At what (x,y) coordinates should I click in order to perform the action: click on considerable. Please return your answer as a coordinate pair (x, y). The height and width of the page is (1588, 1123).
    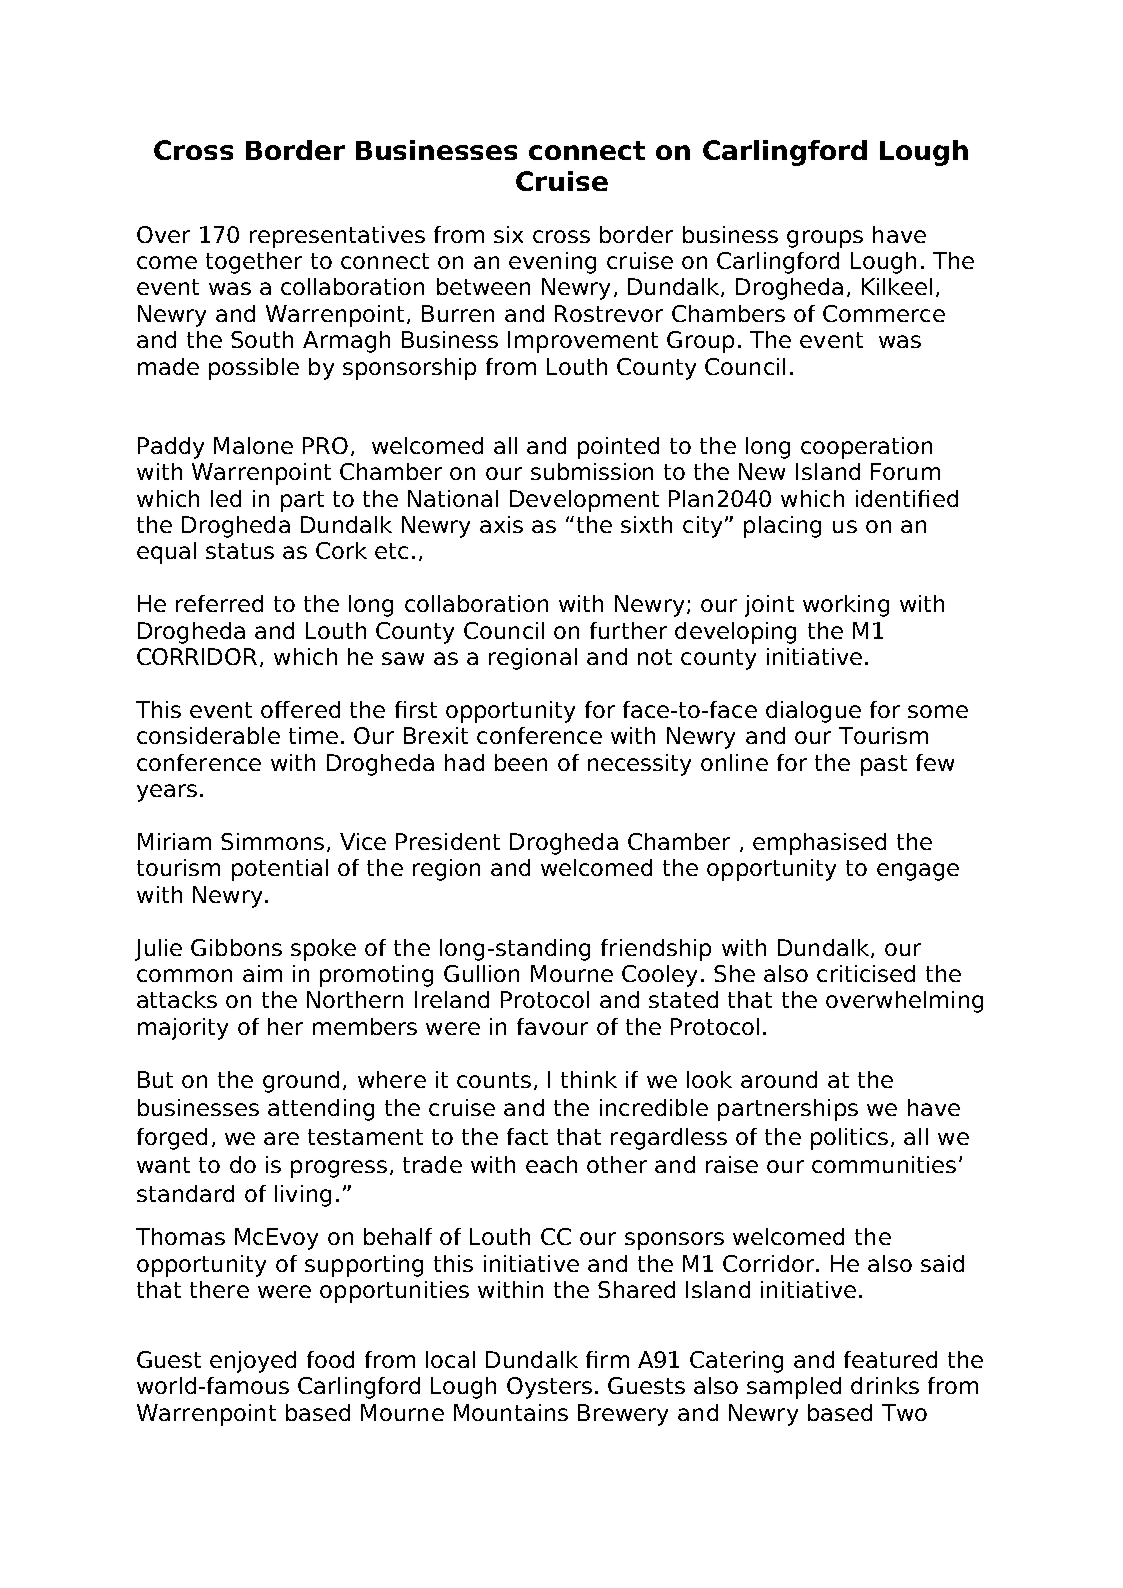
    Looking at the image, I should click on (208, 735).
